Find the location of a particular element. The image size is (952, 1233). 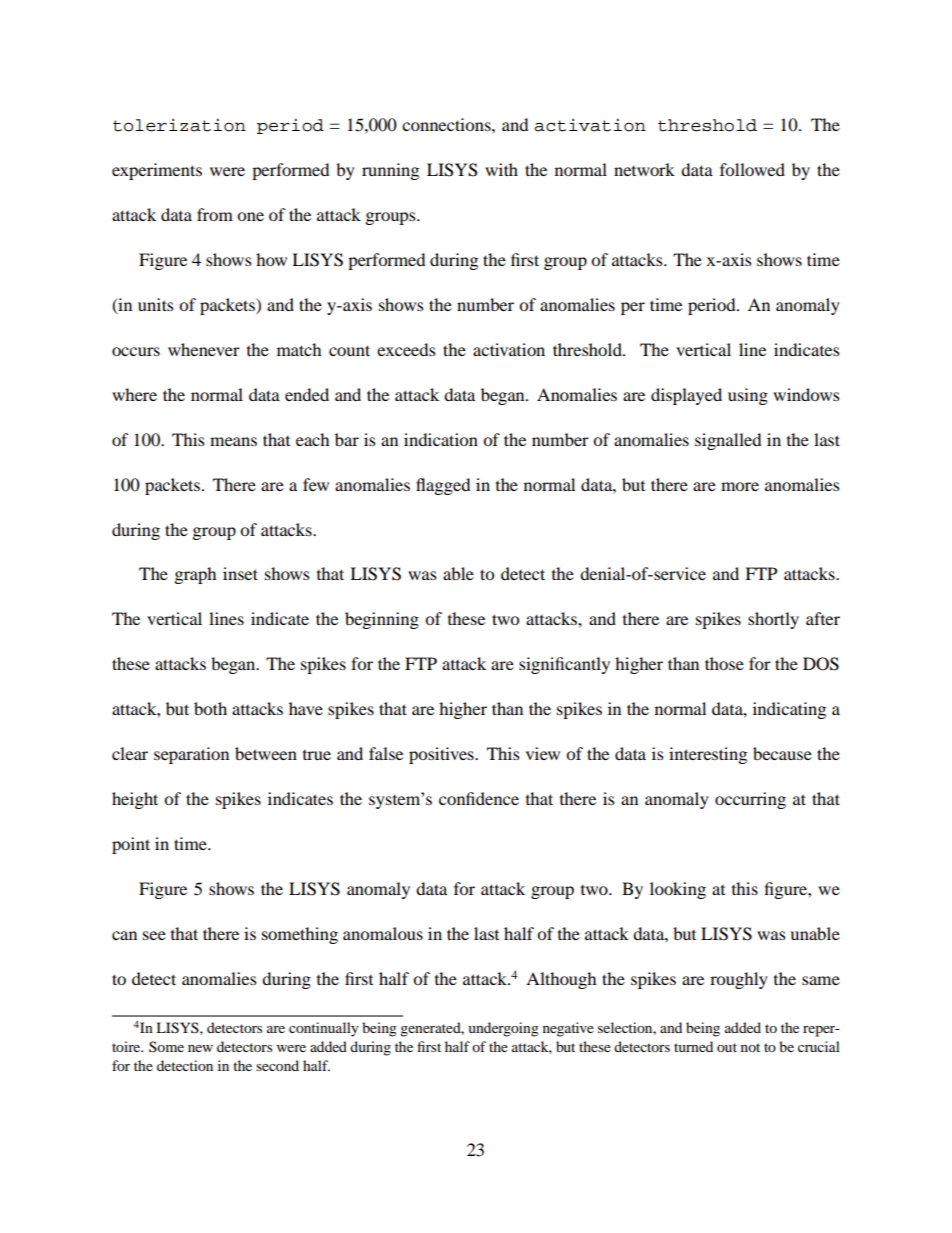

with is located at coordinates (501, 169).
